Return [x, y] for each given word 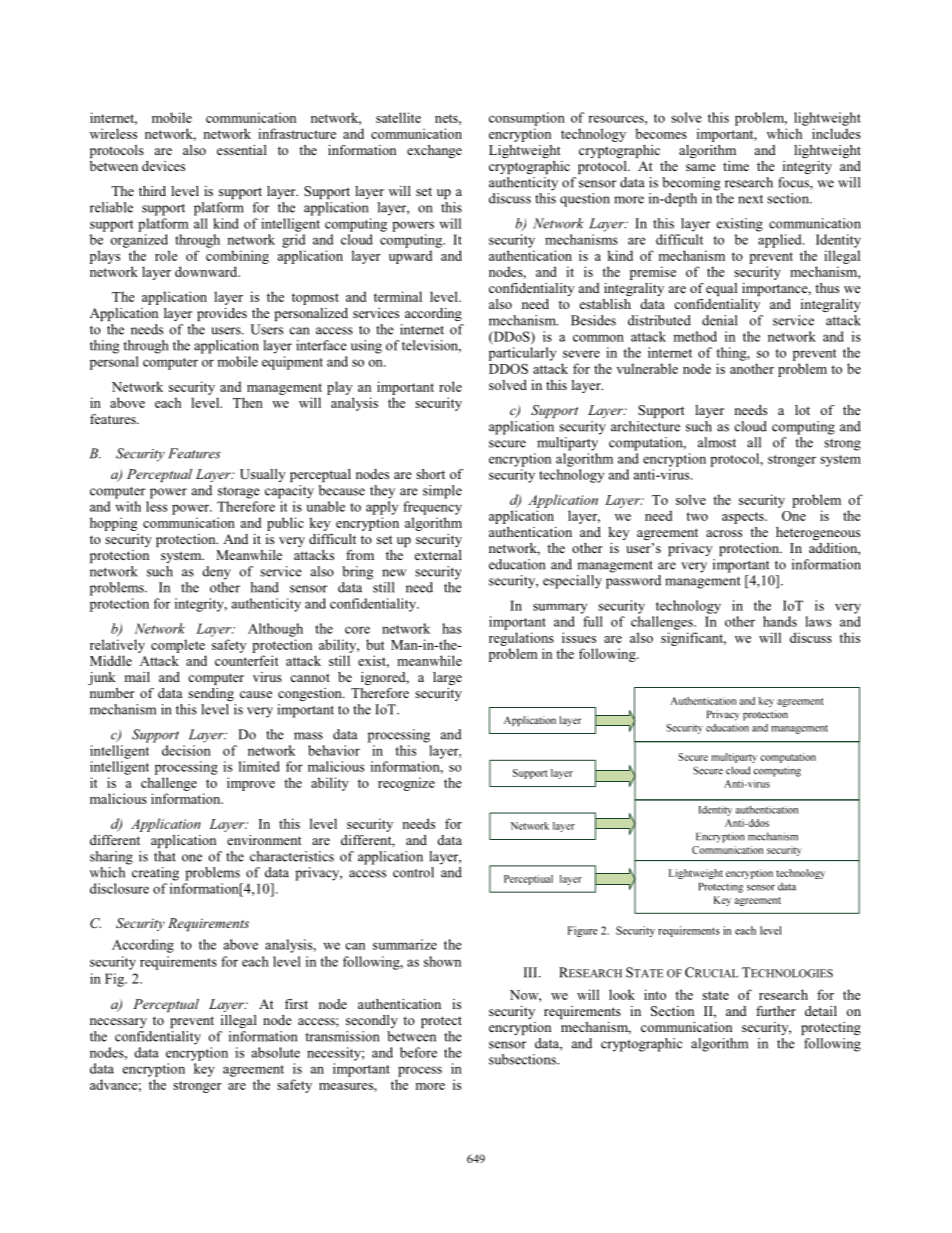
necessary [118, 1023]
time [736, 166]
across [724, 533]
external [438, 555]
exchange [434, 151]
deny [216, 573]
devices [163, 166]
